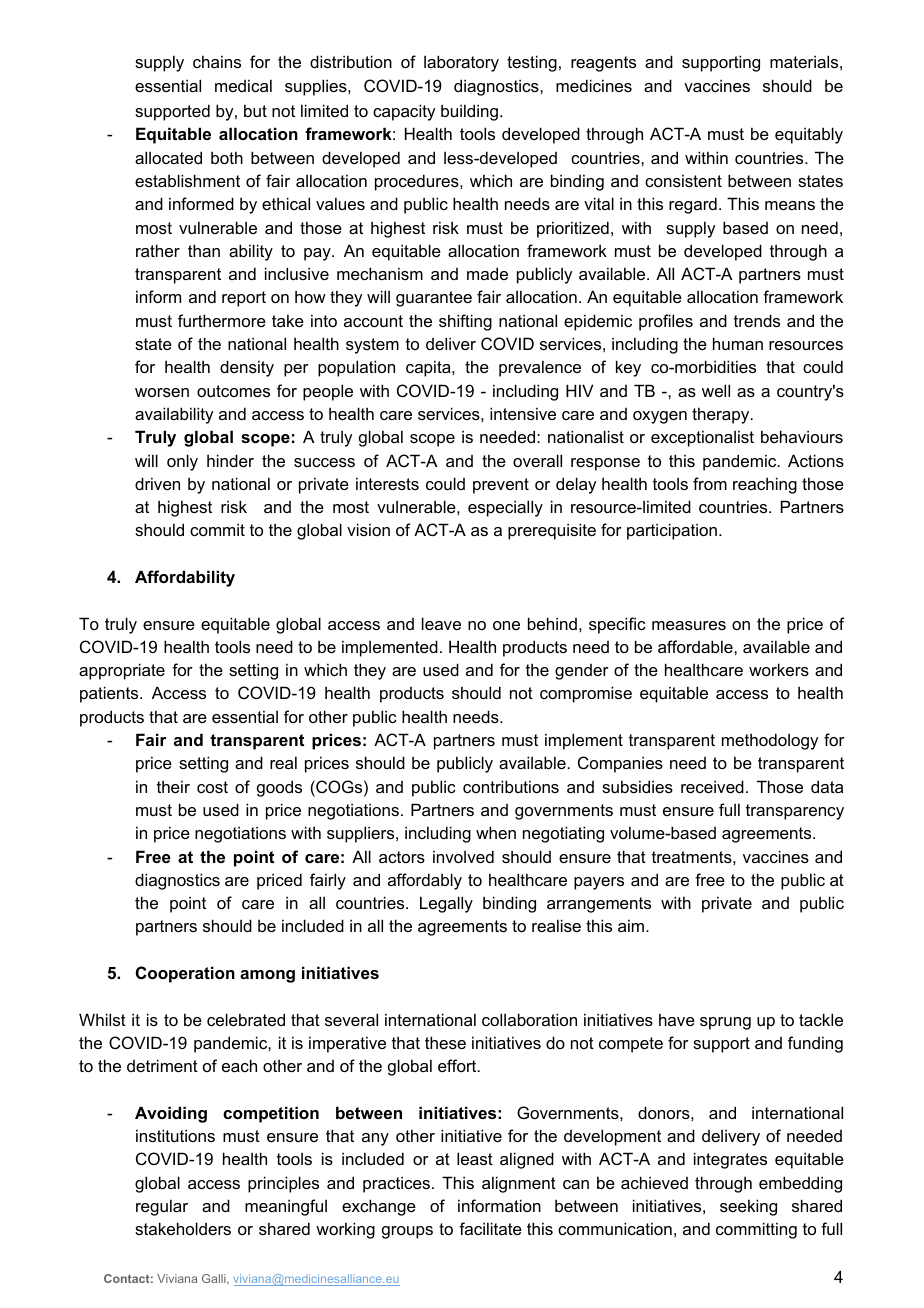  I want to click on prevent, so click(501, 486).
